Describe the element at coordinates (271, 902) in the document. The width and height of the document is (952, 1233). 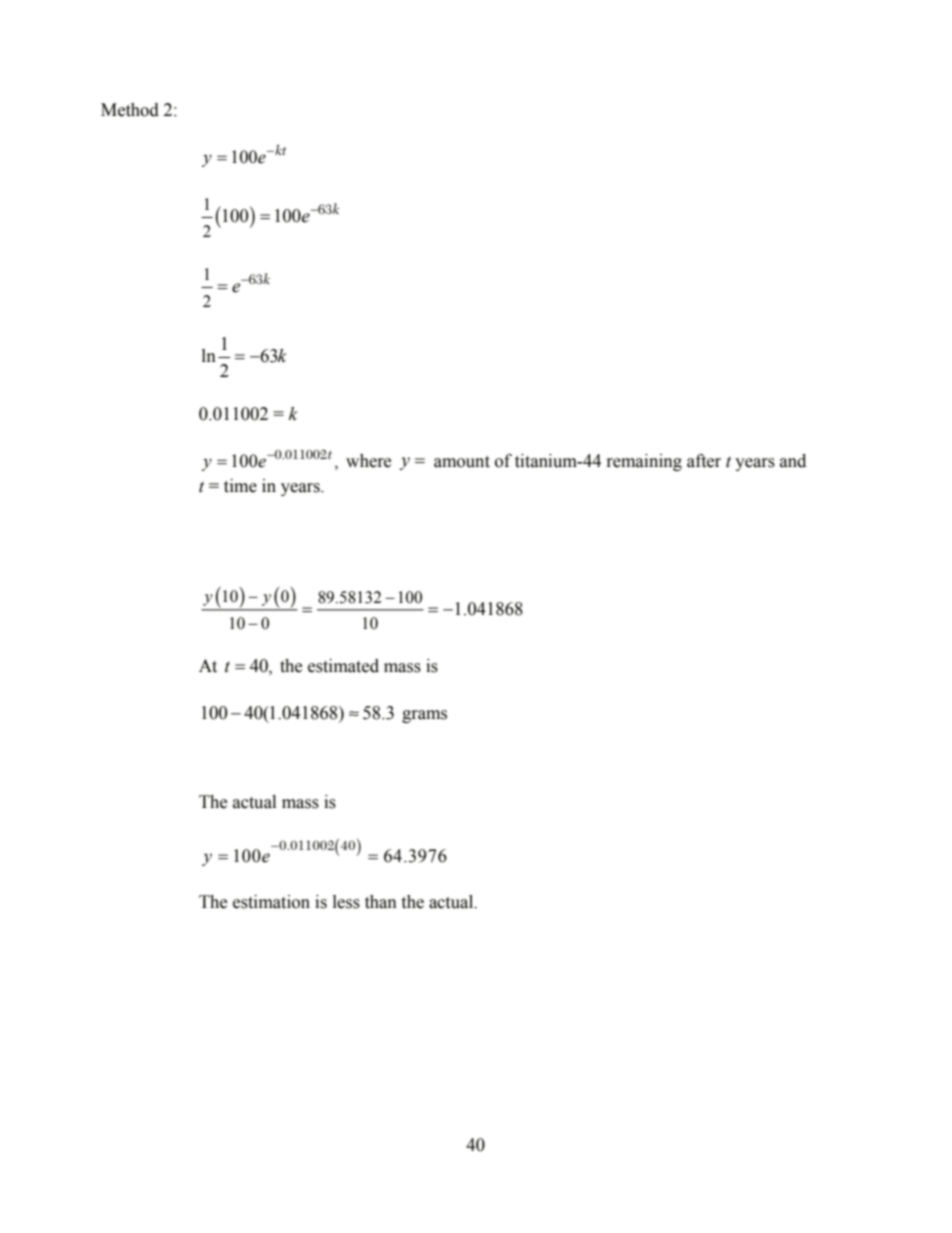
I see `estimation` at that location.
